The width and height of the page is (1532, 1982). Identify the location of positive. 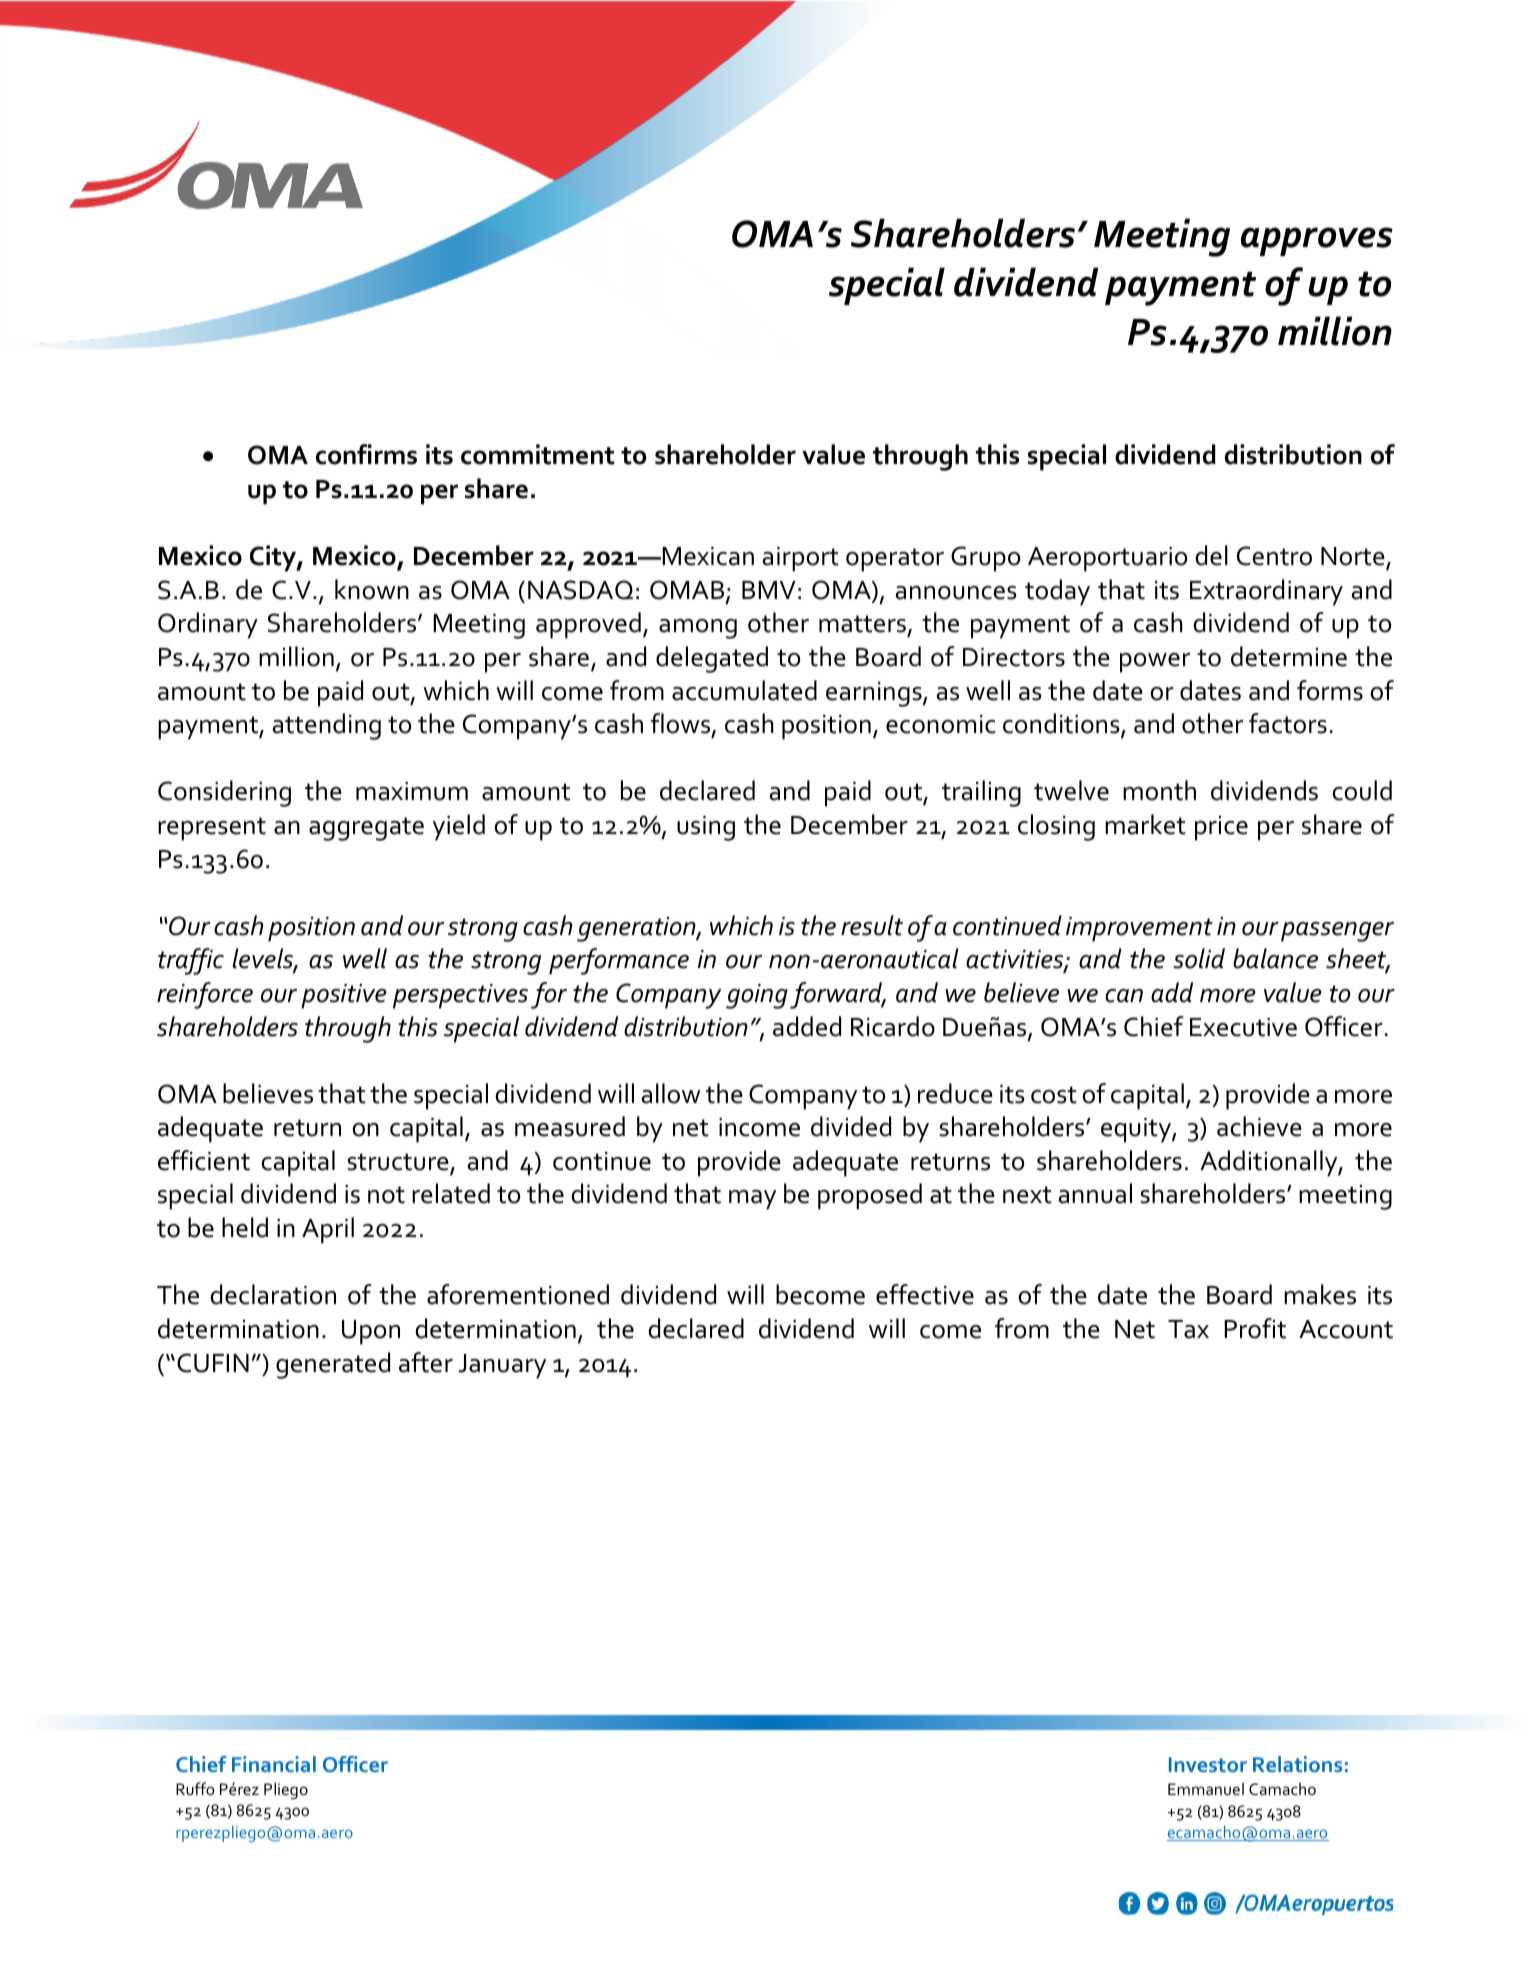
(344, 996).
